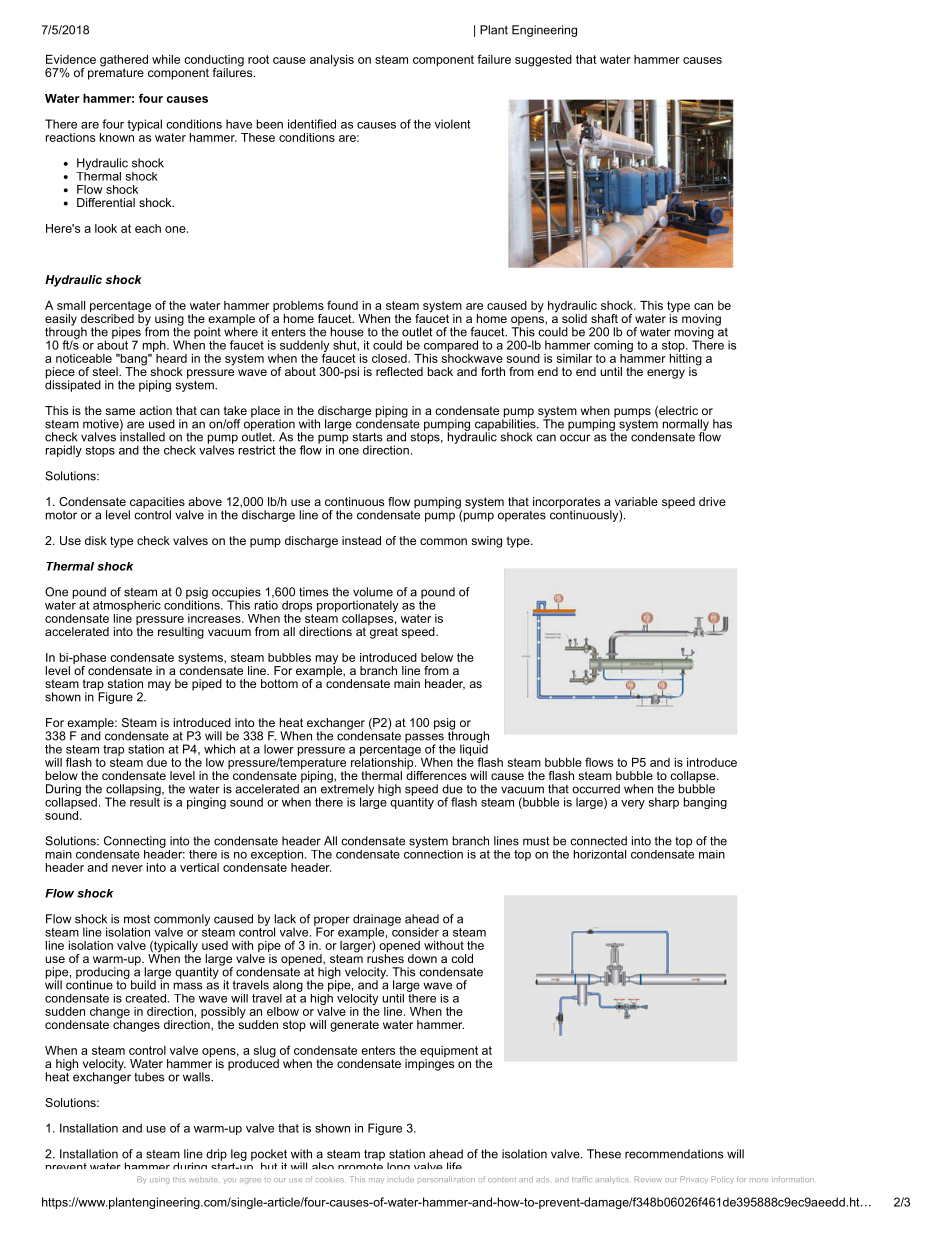 This image has width=952, height=1233. Describe the element at coordinates (142, 436) in the image. I see `installed` at that location.
